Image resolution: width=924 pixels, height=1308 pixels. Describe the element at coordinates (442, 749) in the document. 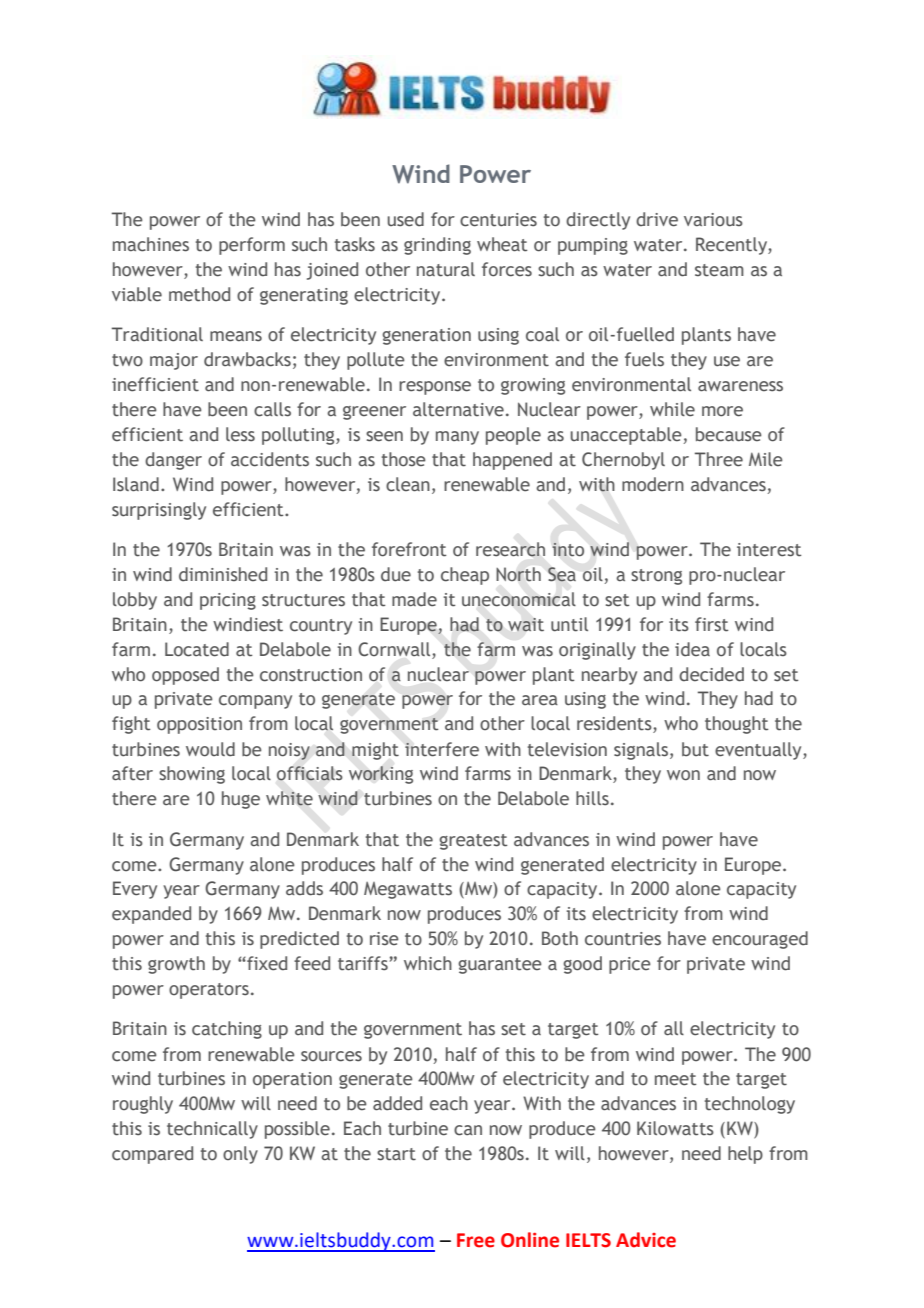

I see `interfere` at that location.
